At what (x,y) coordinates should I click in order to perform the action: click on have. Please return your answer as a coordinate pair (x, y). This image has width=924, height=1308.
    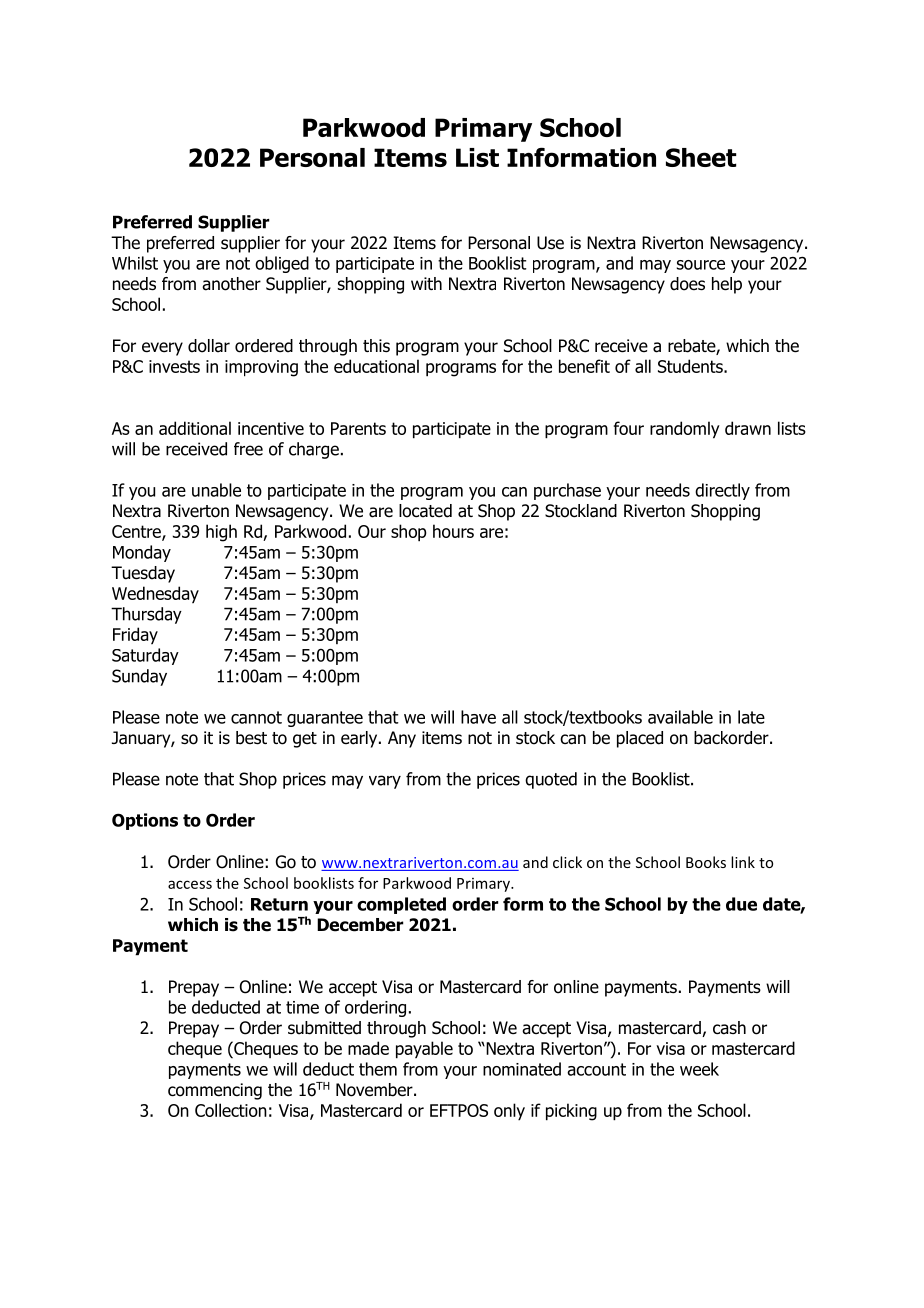
    Looking at the image, I should click on (478, 717).
